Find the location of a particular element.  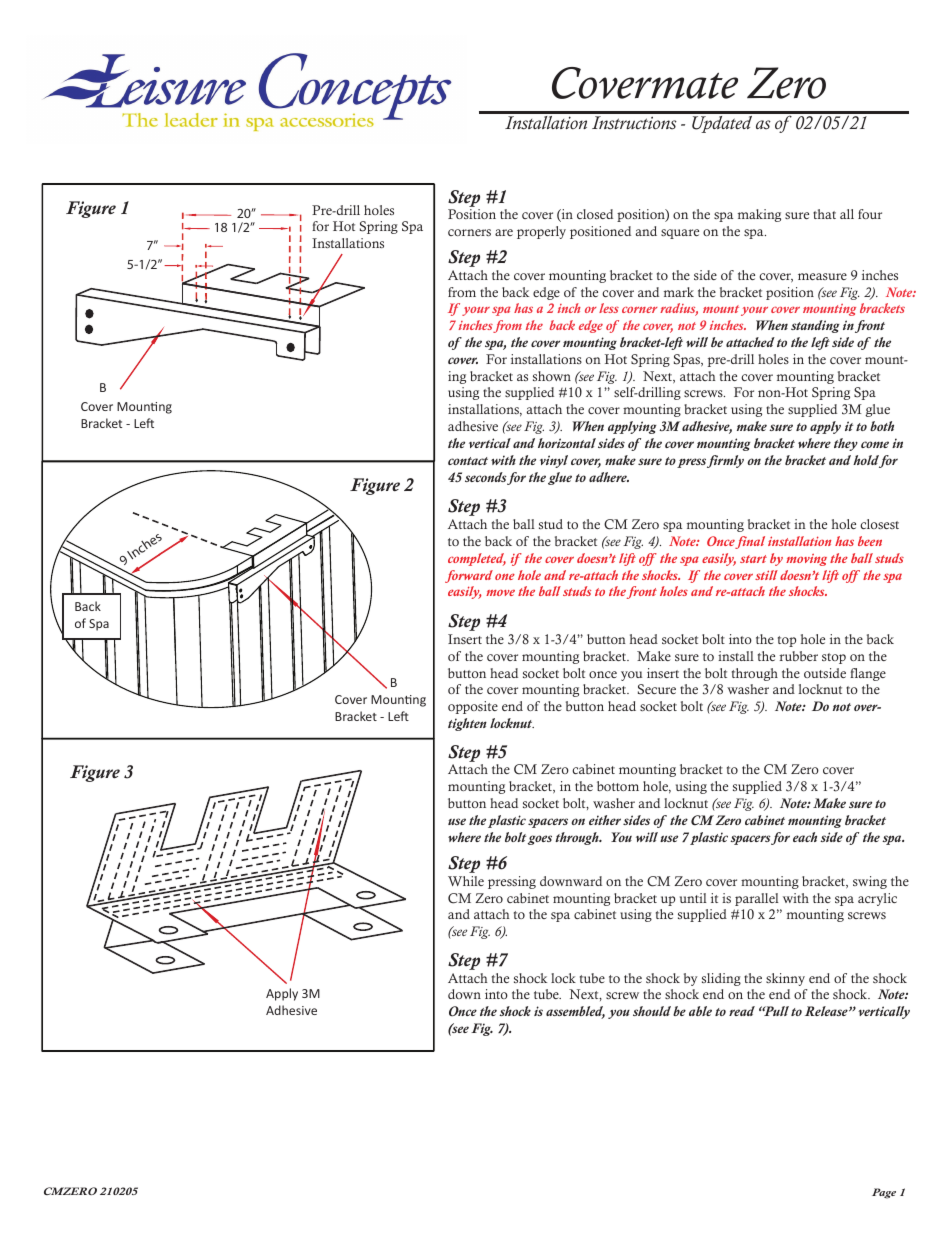

Secure is located at coordinates (657, 689).
